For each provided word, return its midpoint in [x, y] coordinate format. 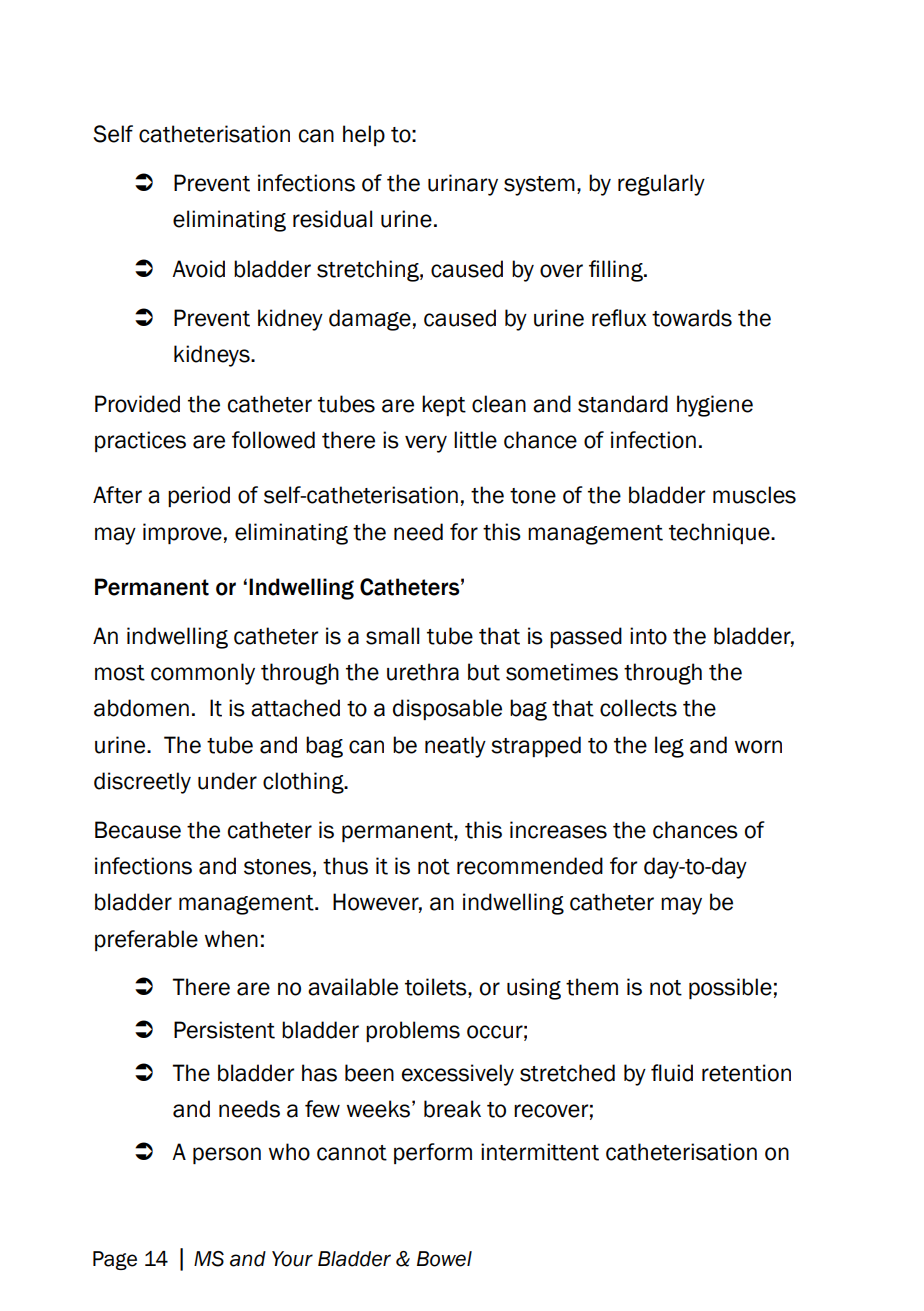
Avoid [198, 269]
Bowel [444, 1259]
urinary [463, 185]
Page [115, 1260]
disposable [447, 709]
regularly [661, 185]
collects [638, 708]
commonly [203, 674]
